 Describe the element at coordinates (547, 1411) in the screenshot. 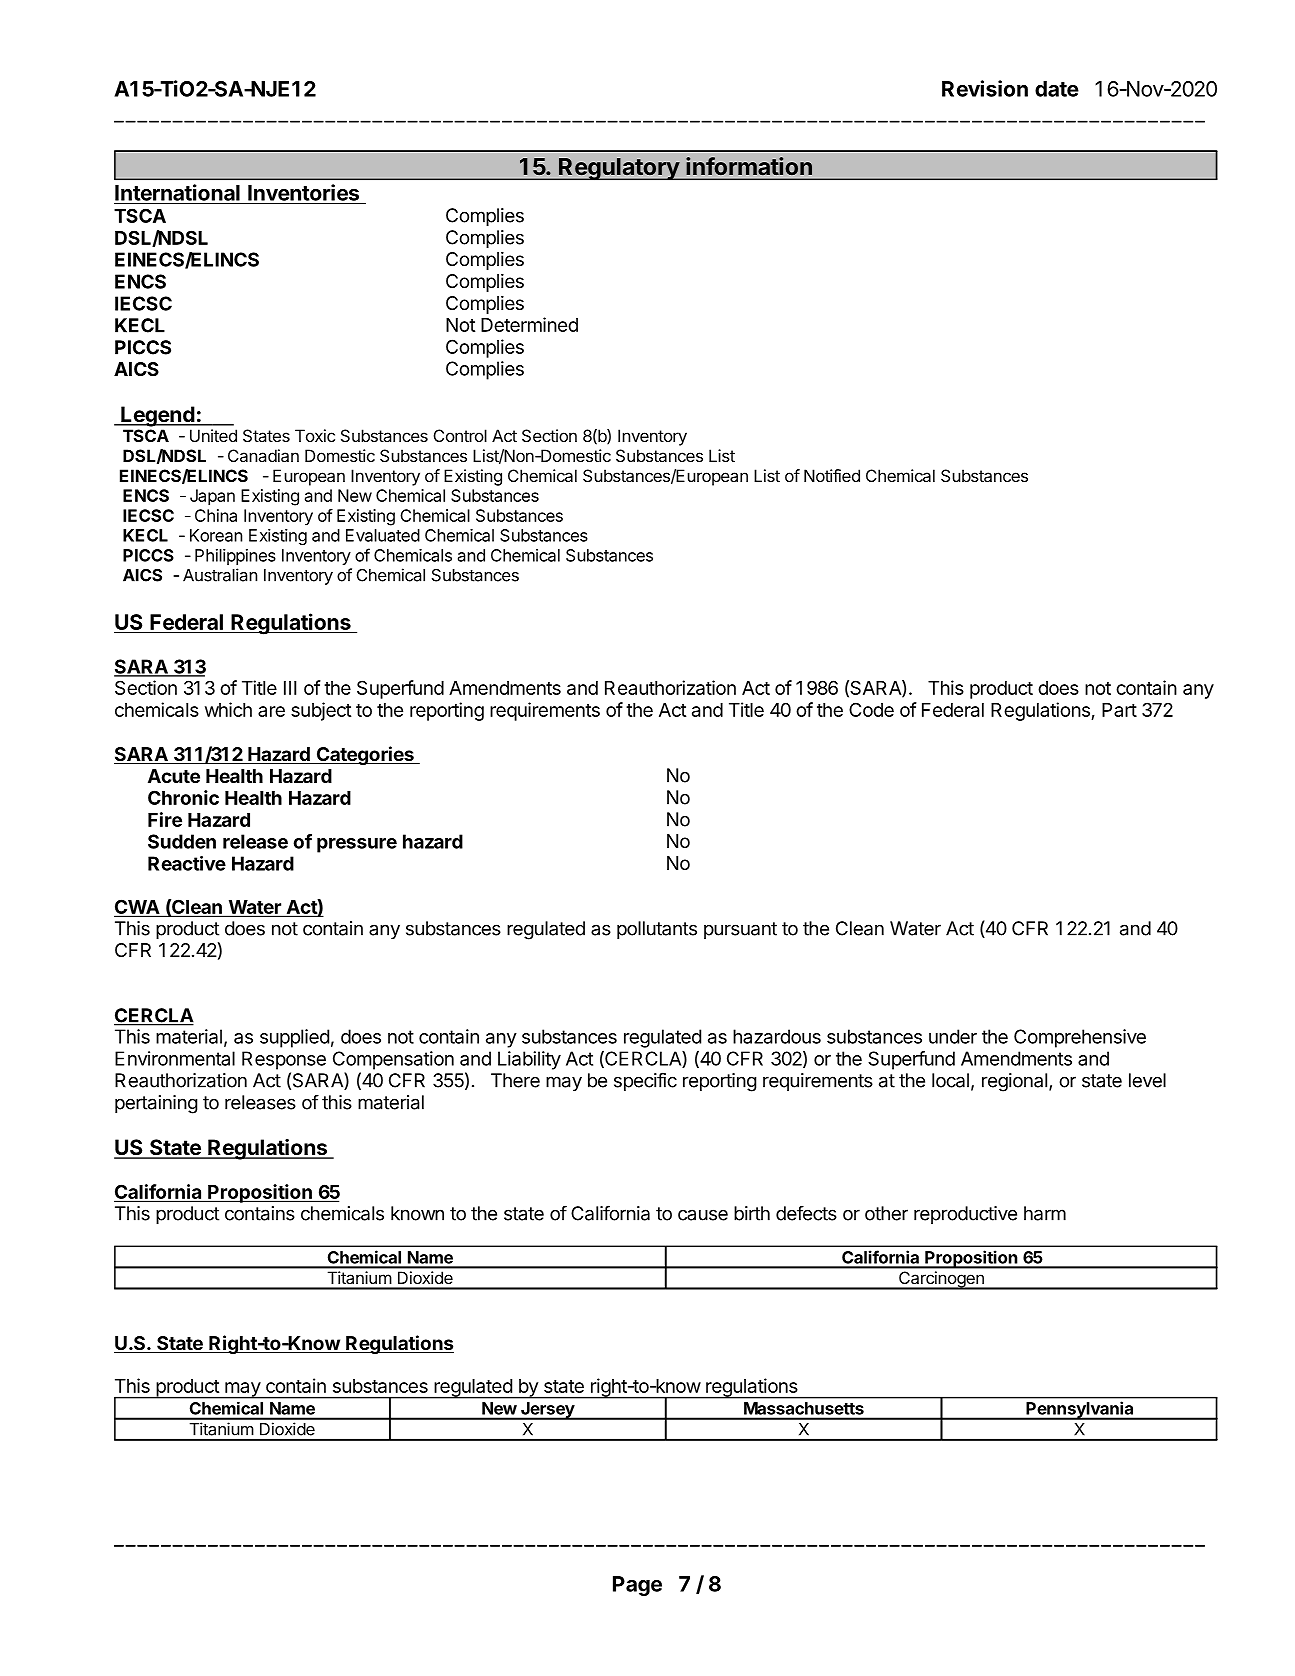

I see `Jersey` at that location.
